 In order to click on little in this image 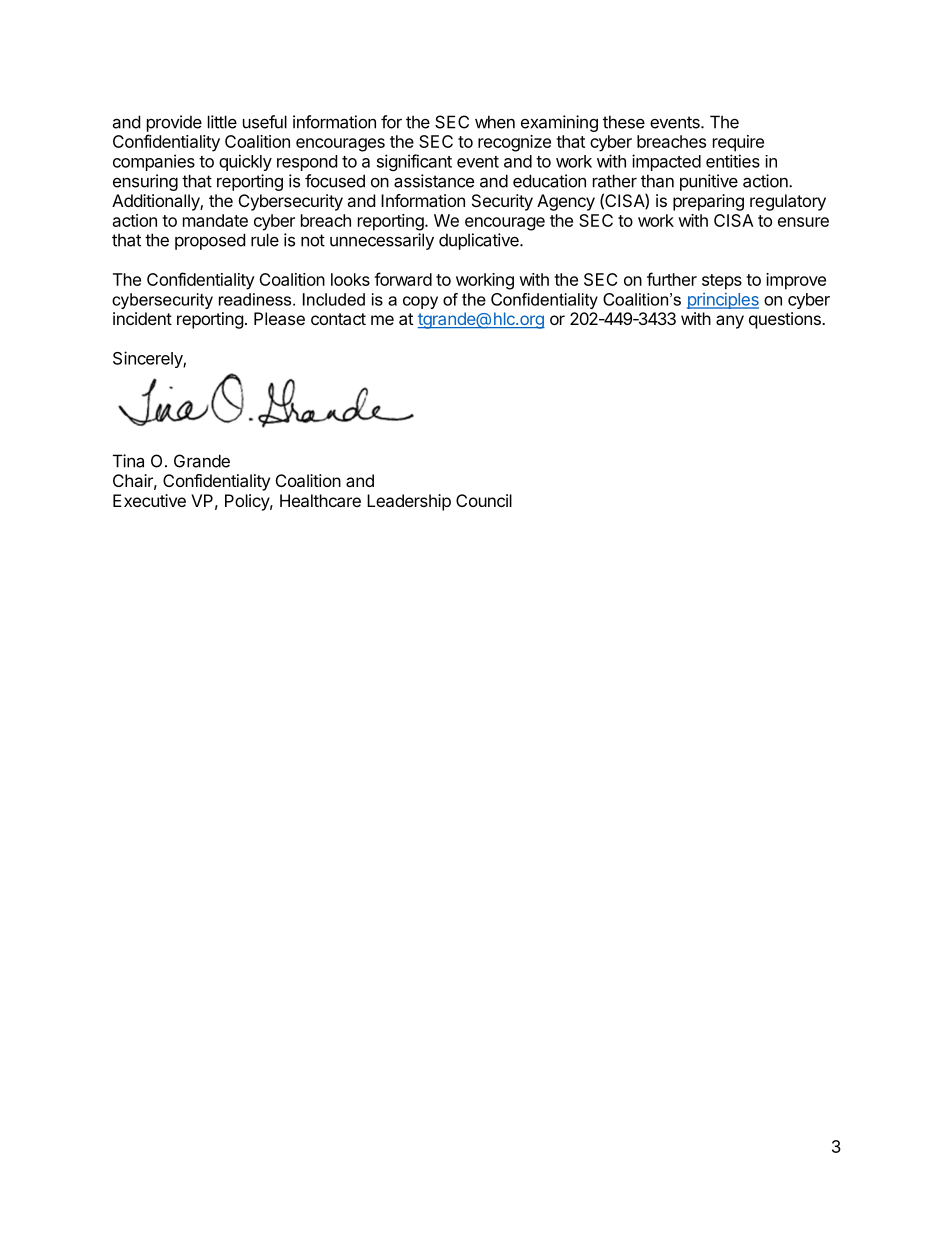, I will do `click(222, 122)`.
